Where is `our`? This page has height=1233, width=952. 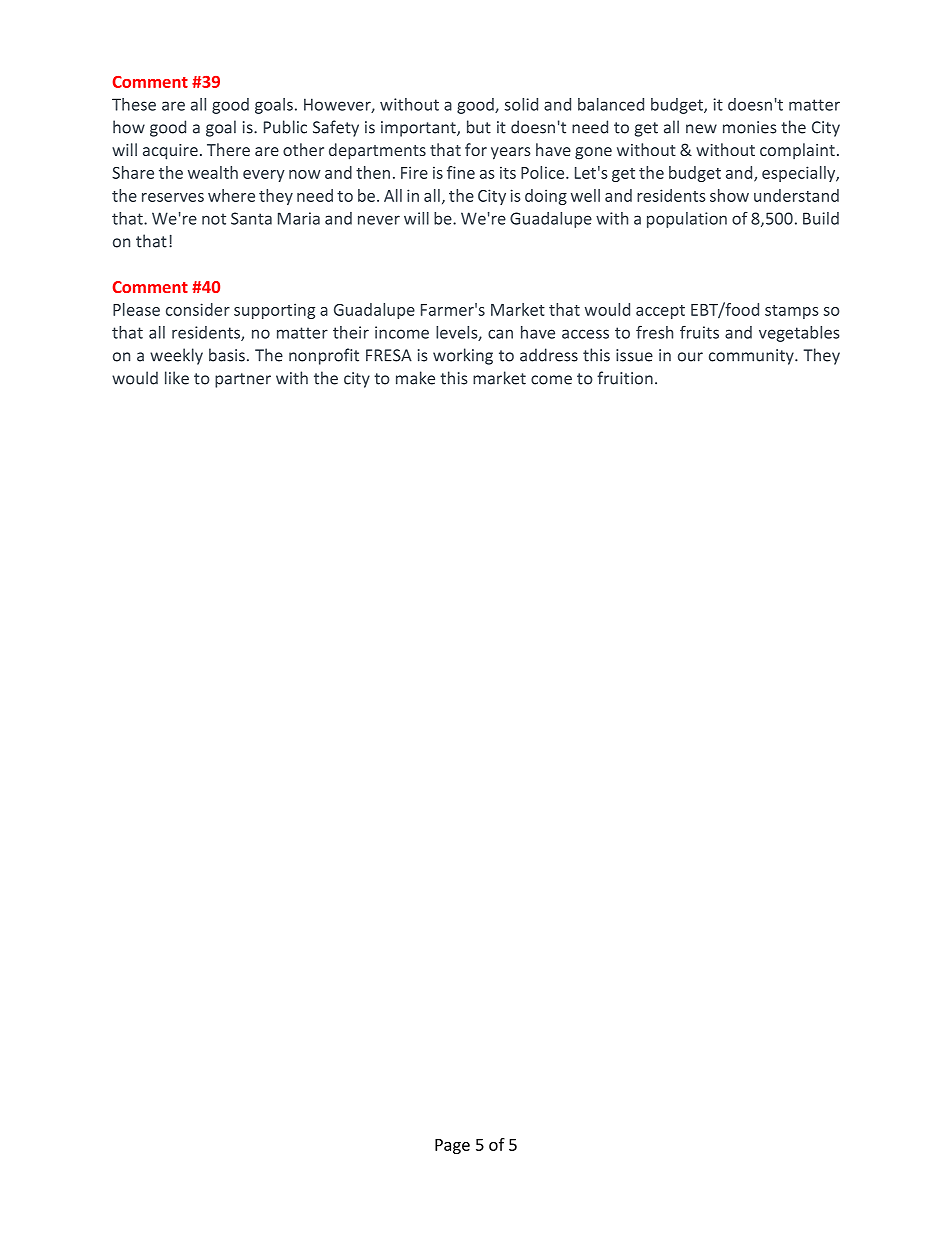 our is located at coordinates (690, 357).
